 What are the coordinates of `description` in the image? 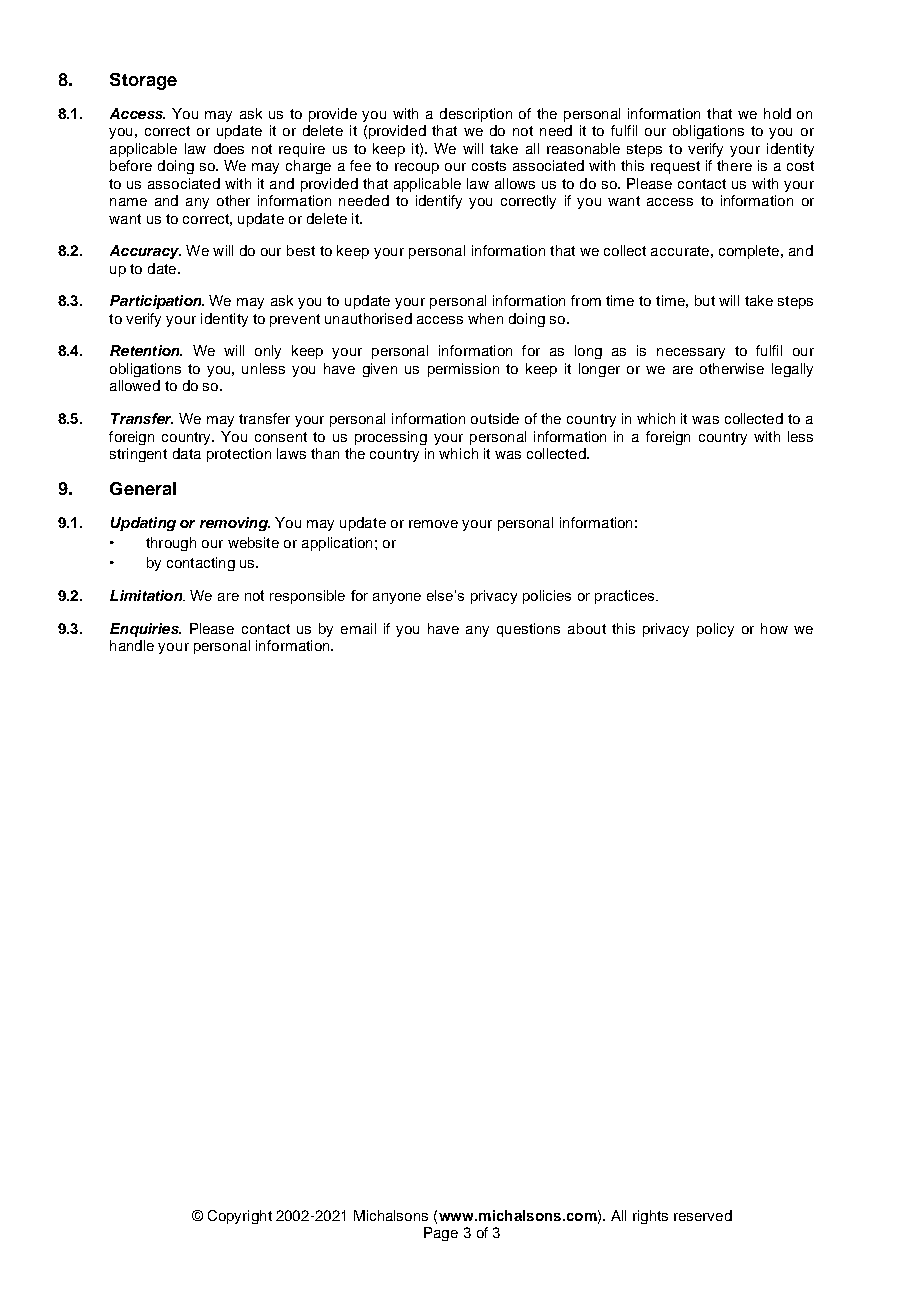 It's located at (476, 115).
